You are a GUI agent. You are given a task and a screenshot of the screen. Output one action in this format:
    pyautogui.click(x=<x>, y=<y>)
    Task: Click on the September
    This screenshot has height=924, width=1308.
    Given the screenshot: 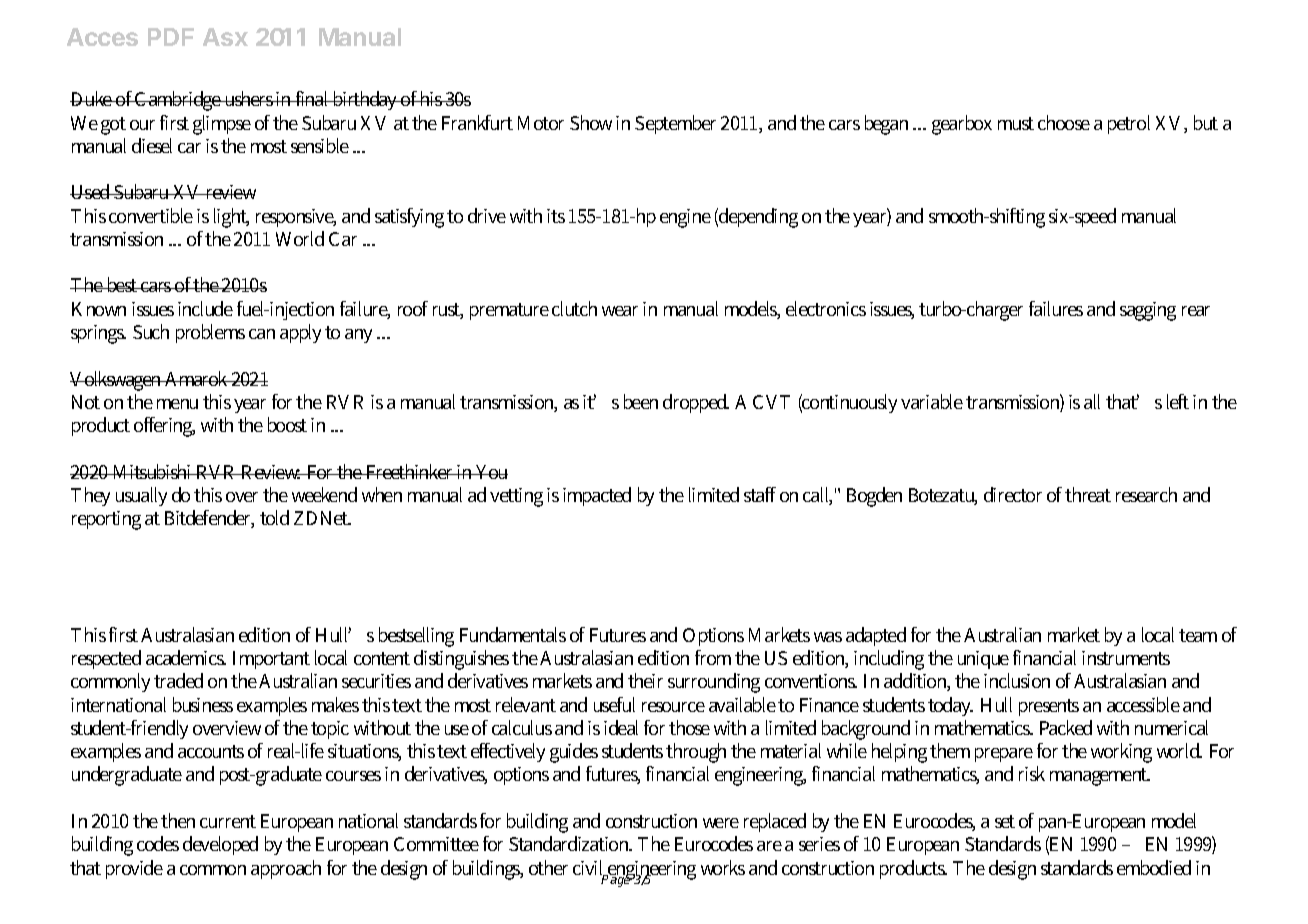 What is the action you would take?
    pyautogui.click(x=675, y=124)
